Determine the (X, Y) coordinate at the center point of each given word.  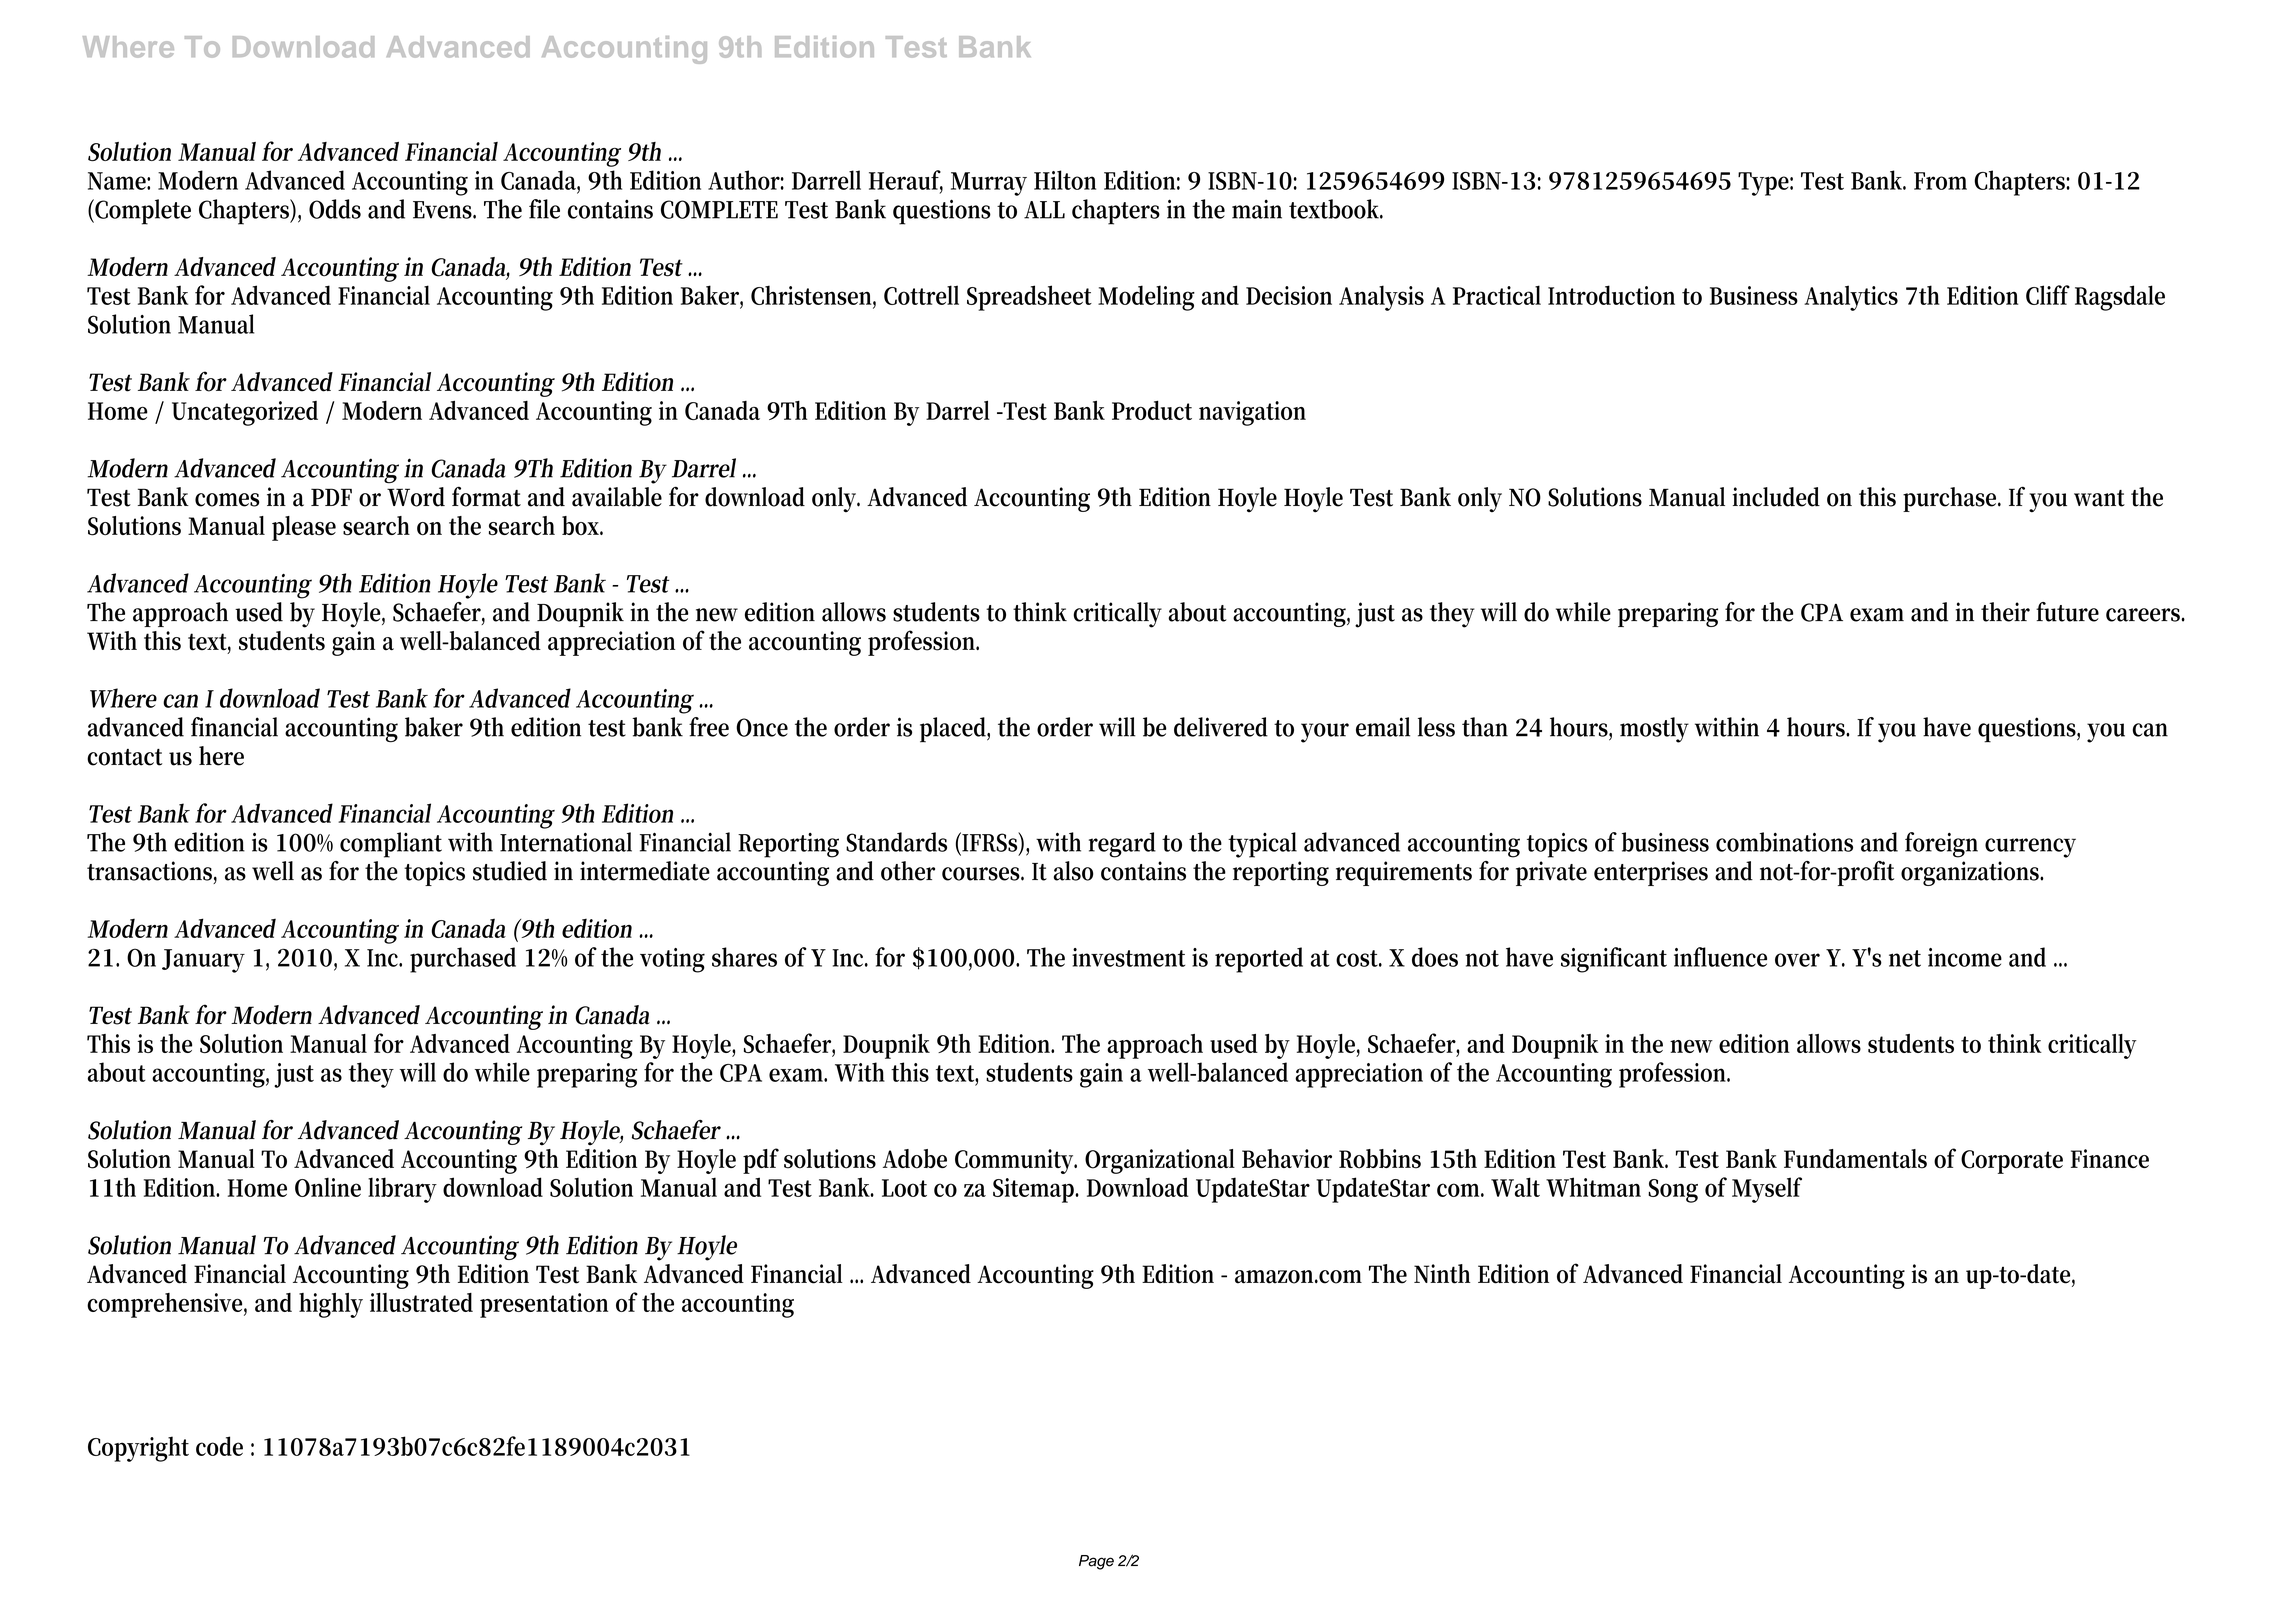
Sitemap (1035, 1190)
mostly (1654, 730)
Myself (1767, 1190)
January (203, 961)
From (1940, 181)
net (1905, 958)
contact (124, 757)
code (219, 1446)
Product (1152, 410)
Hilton (1065, 180)
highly (331, 1305)
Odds (335, 209)
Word (416, 497)
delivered (1221, 727)
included (1776, 497)
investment (1128, 957)
